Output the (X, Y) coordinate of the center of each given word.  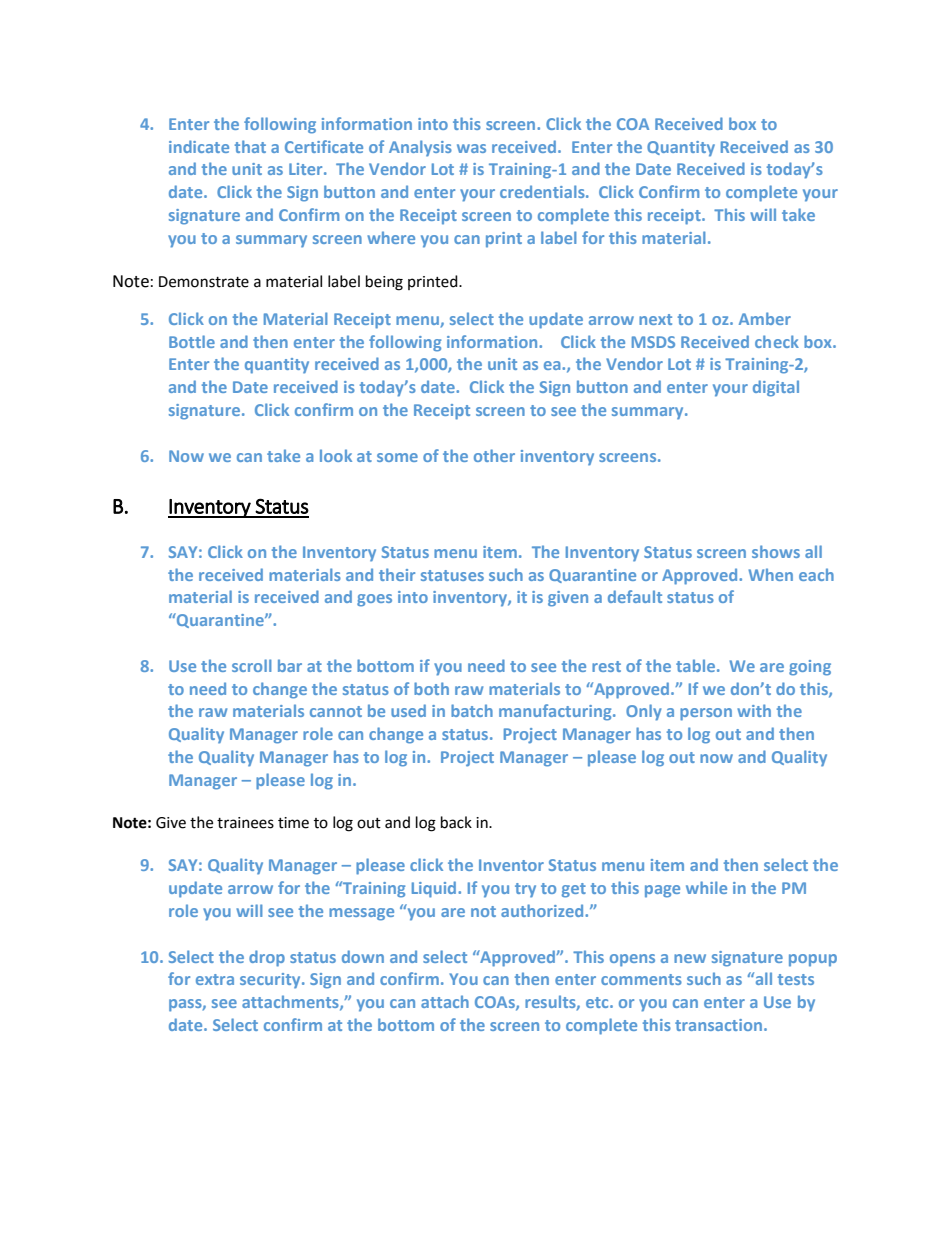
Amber (765, 318)
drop (267, 958)
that (250, 146)
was (471, 148)
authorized (543, 910)
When (770, 574)
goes (374, 600)
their (397, 574)
